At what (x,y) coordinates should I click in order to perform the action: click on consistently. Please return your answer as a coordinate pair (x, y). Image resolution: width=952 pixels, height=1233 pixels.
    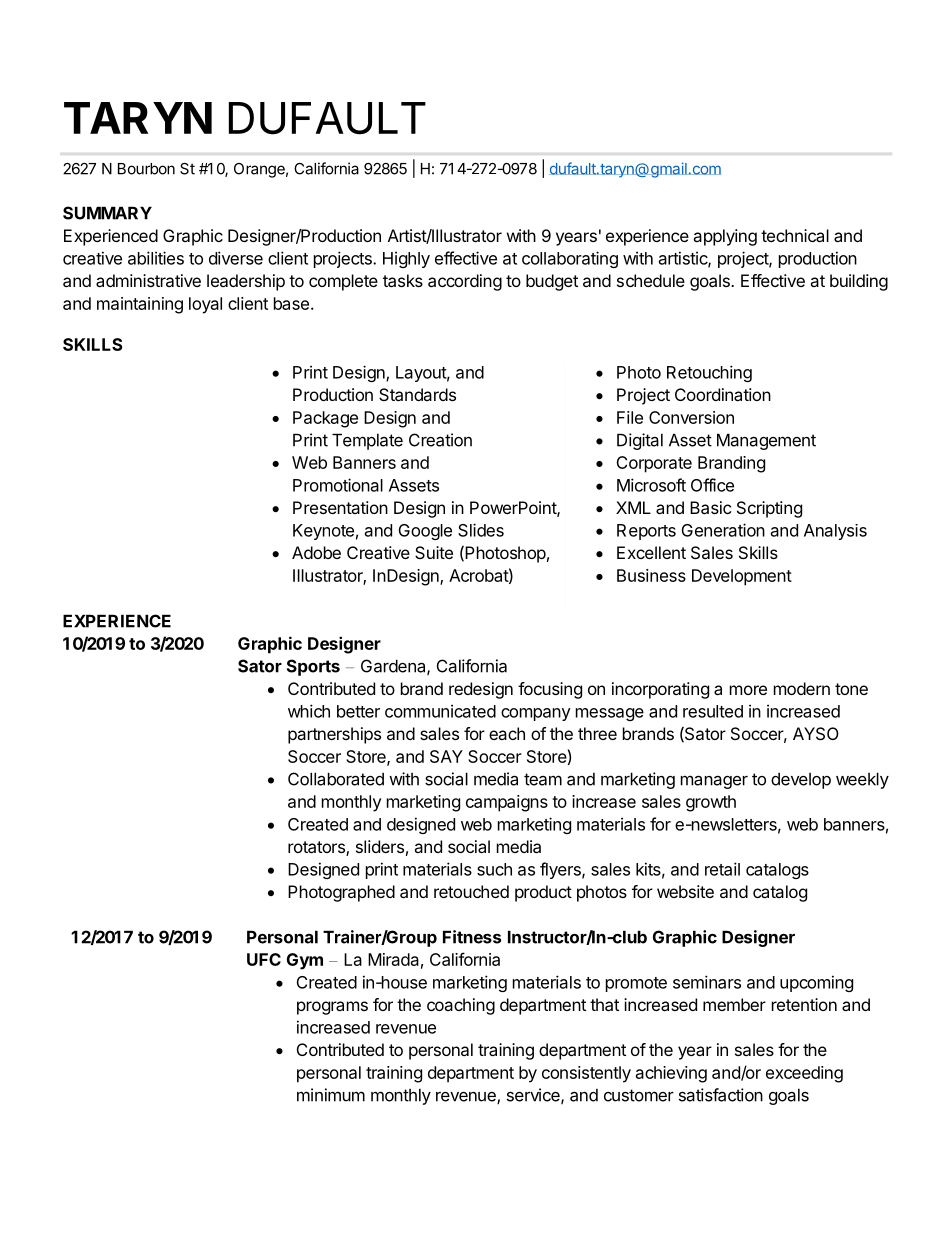
    Looking at the image, I should click on (586, 1074).
